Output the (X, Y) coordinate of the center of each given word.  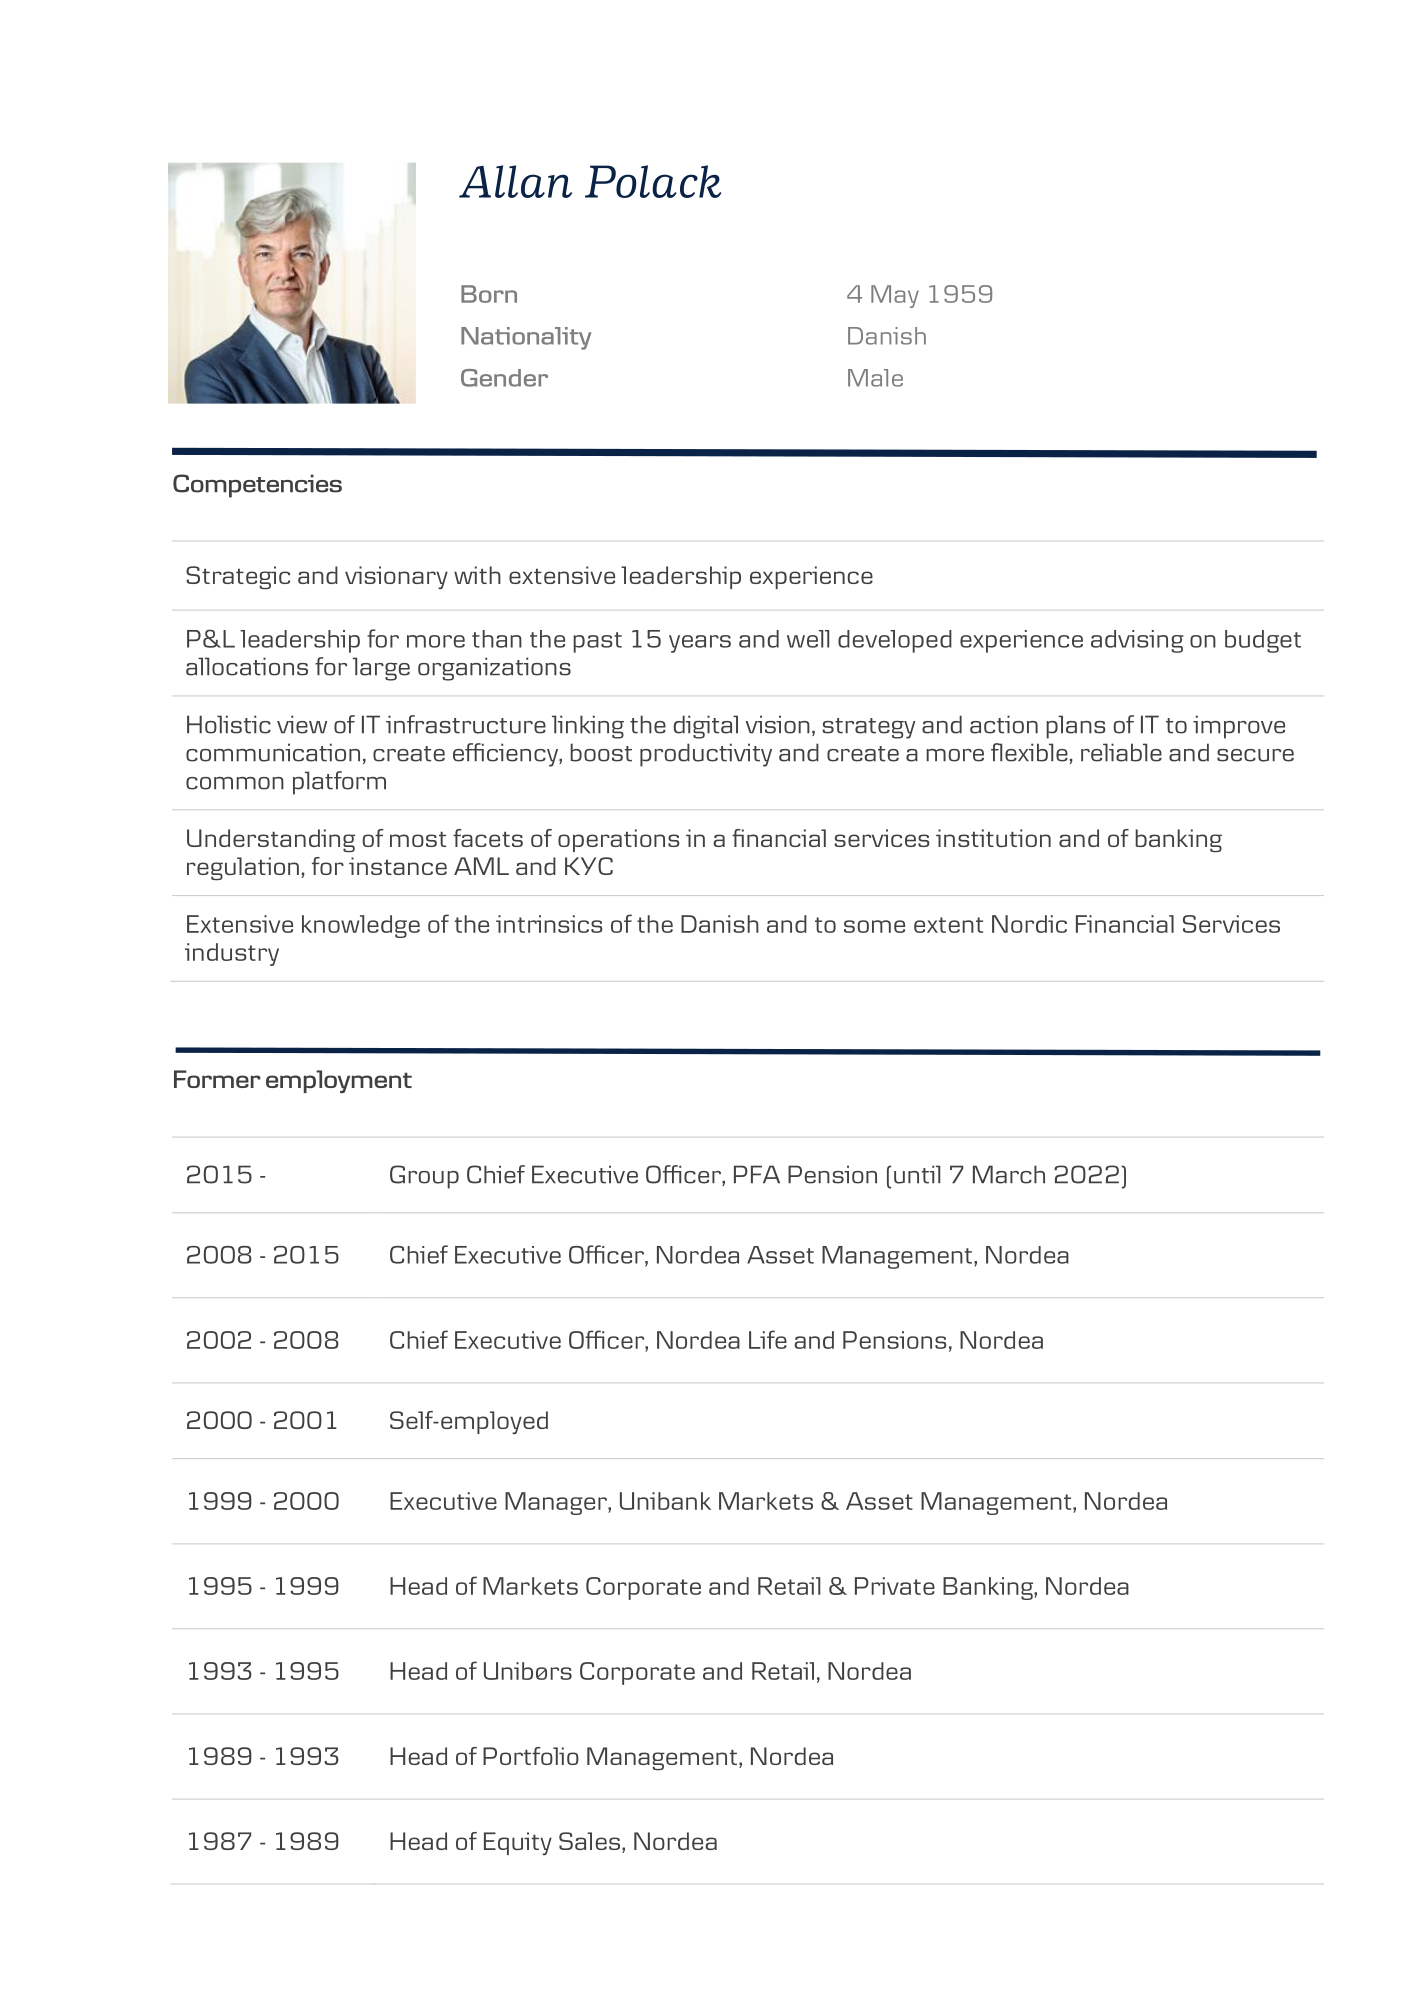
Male (875, 378)
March (1009, 1174)
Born (489, 294)
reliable (1121, 752)
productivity (706, 755)
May (895, 296)
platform (339, 783)
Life (768, 1339)
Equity (518, 1843)
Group (424, 1177)
